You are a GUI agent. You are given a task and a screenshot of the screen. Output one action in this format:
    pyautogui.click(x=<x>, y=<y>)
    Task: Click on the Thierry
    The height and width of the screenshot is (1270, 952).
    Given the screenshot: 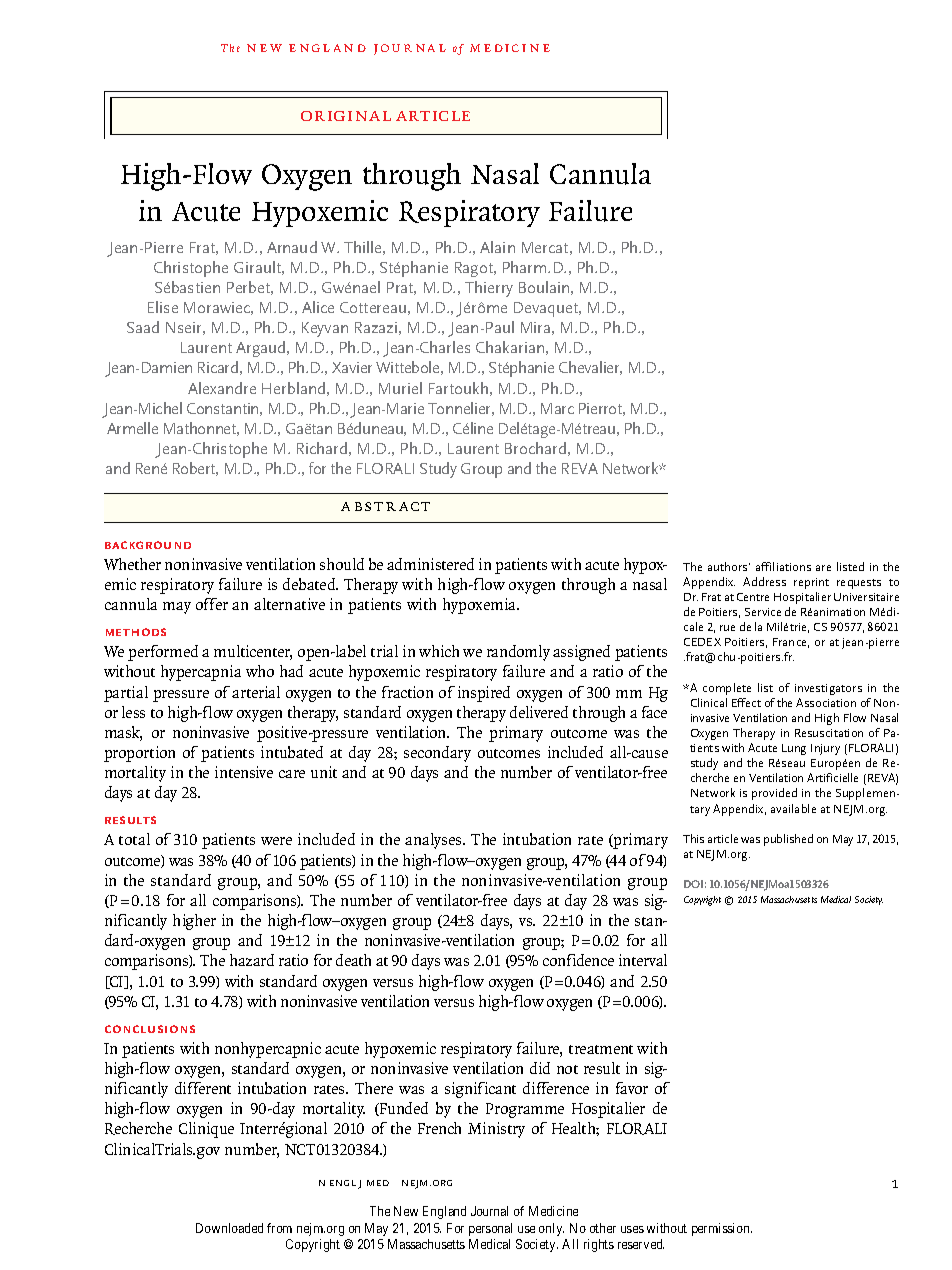 What is the action you would take?
    pyautogui.click(x=489, y=289)
